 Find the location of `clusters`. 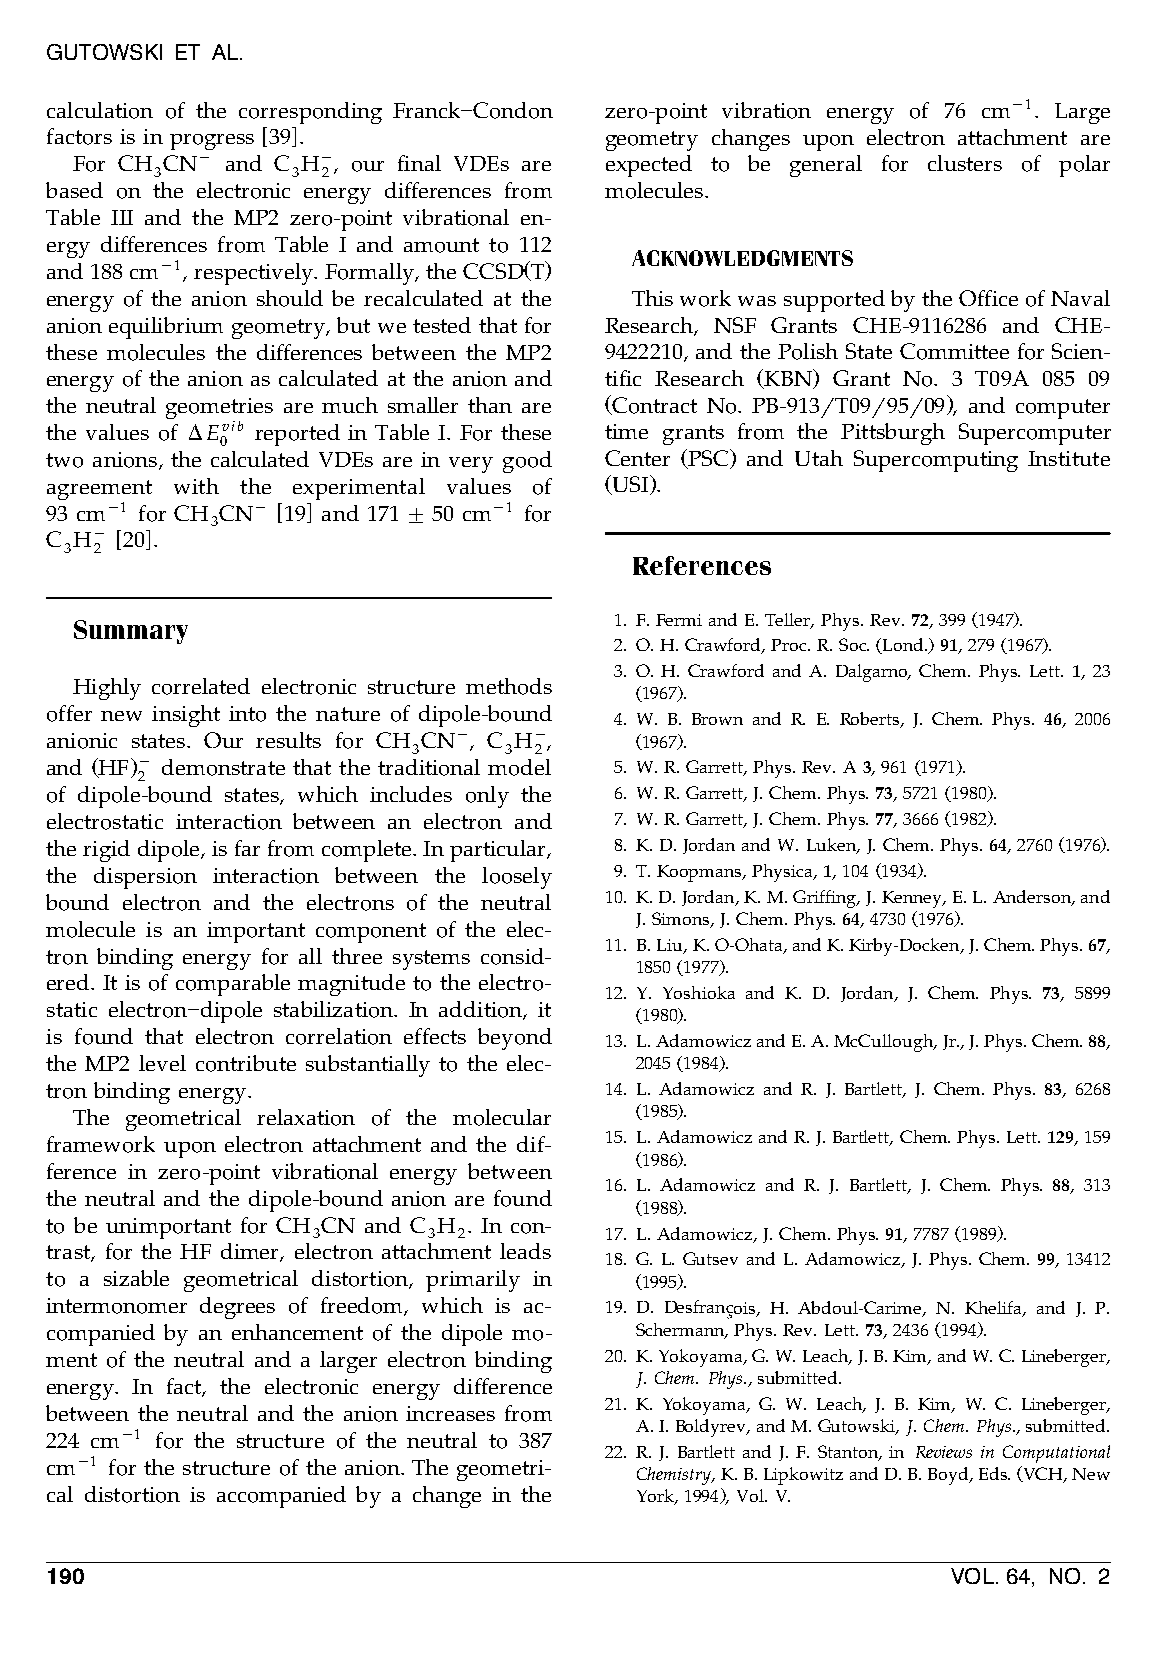

clusters is located at coordinates (965, 163).
